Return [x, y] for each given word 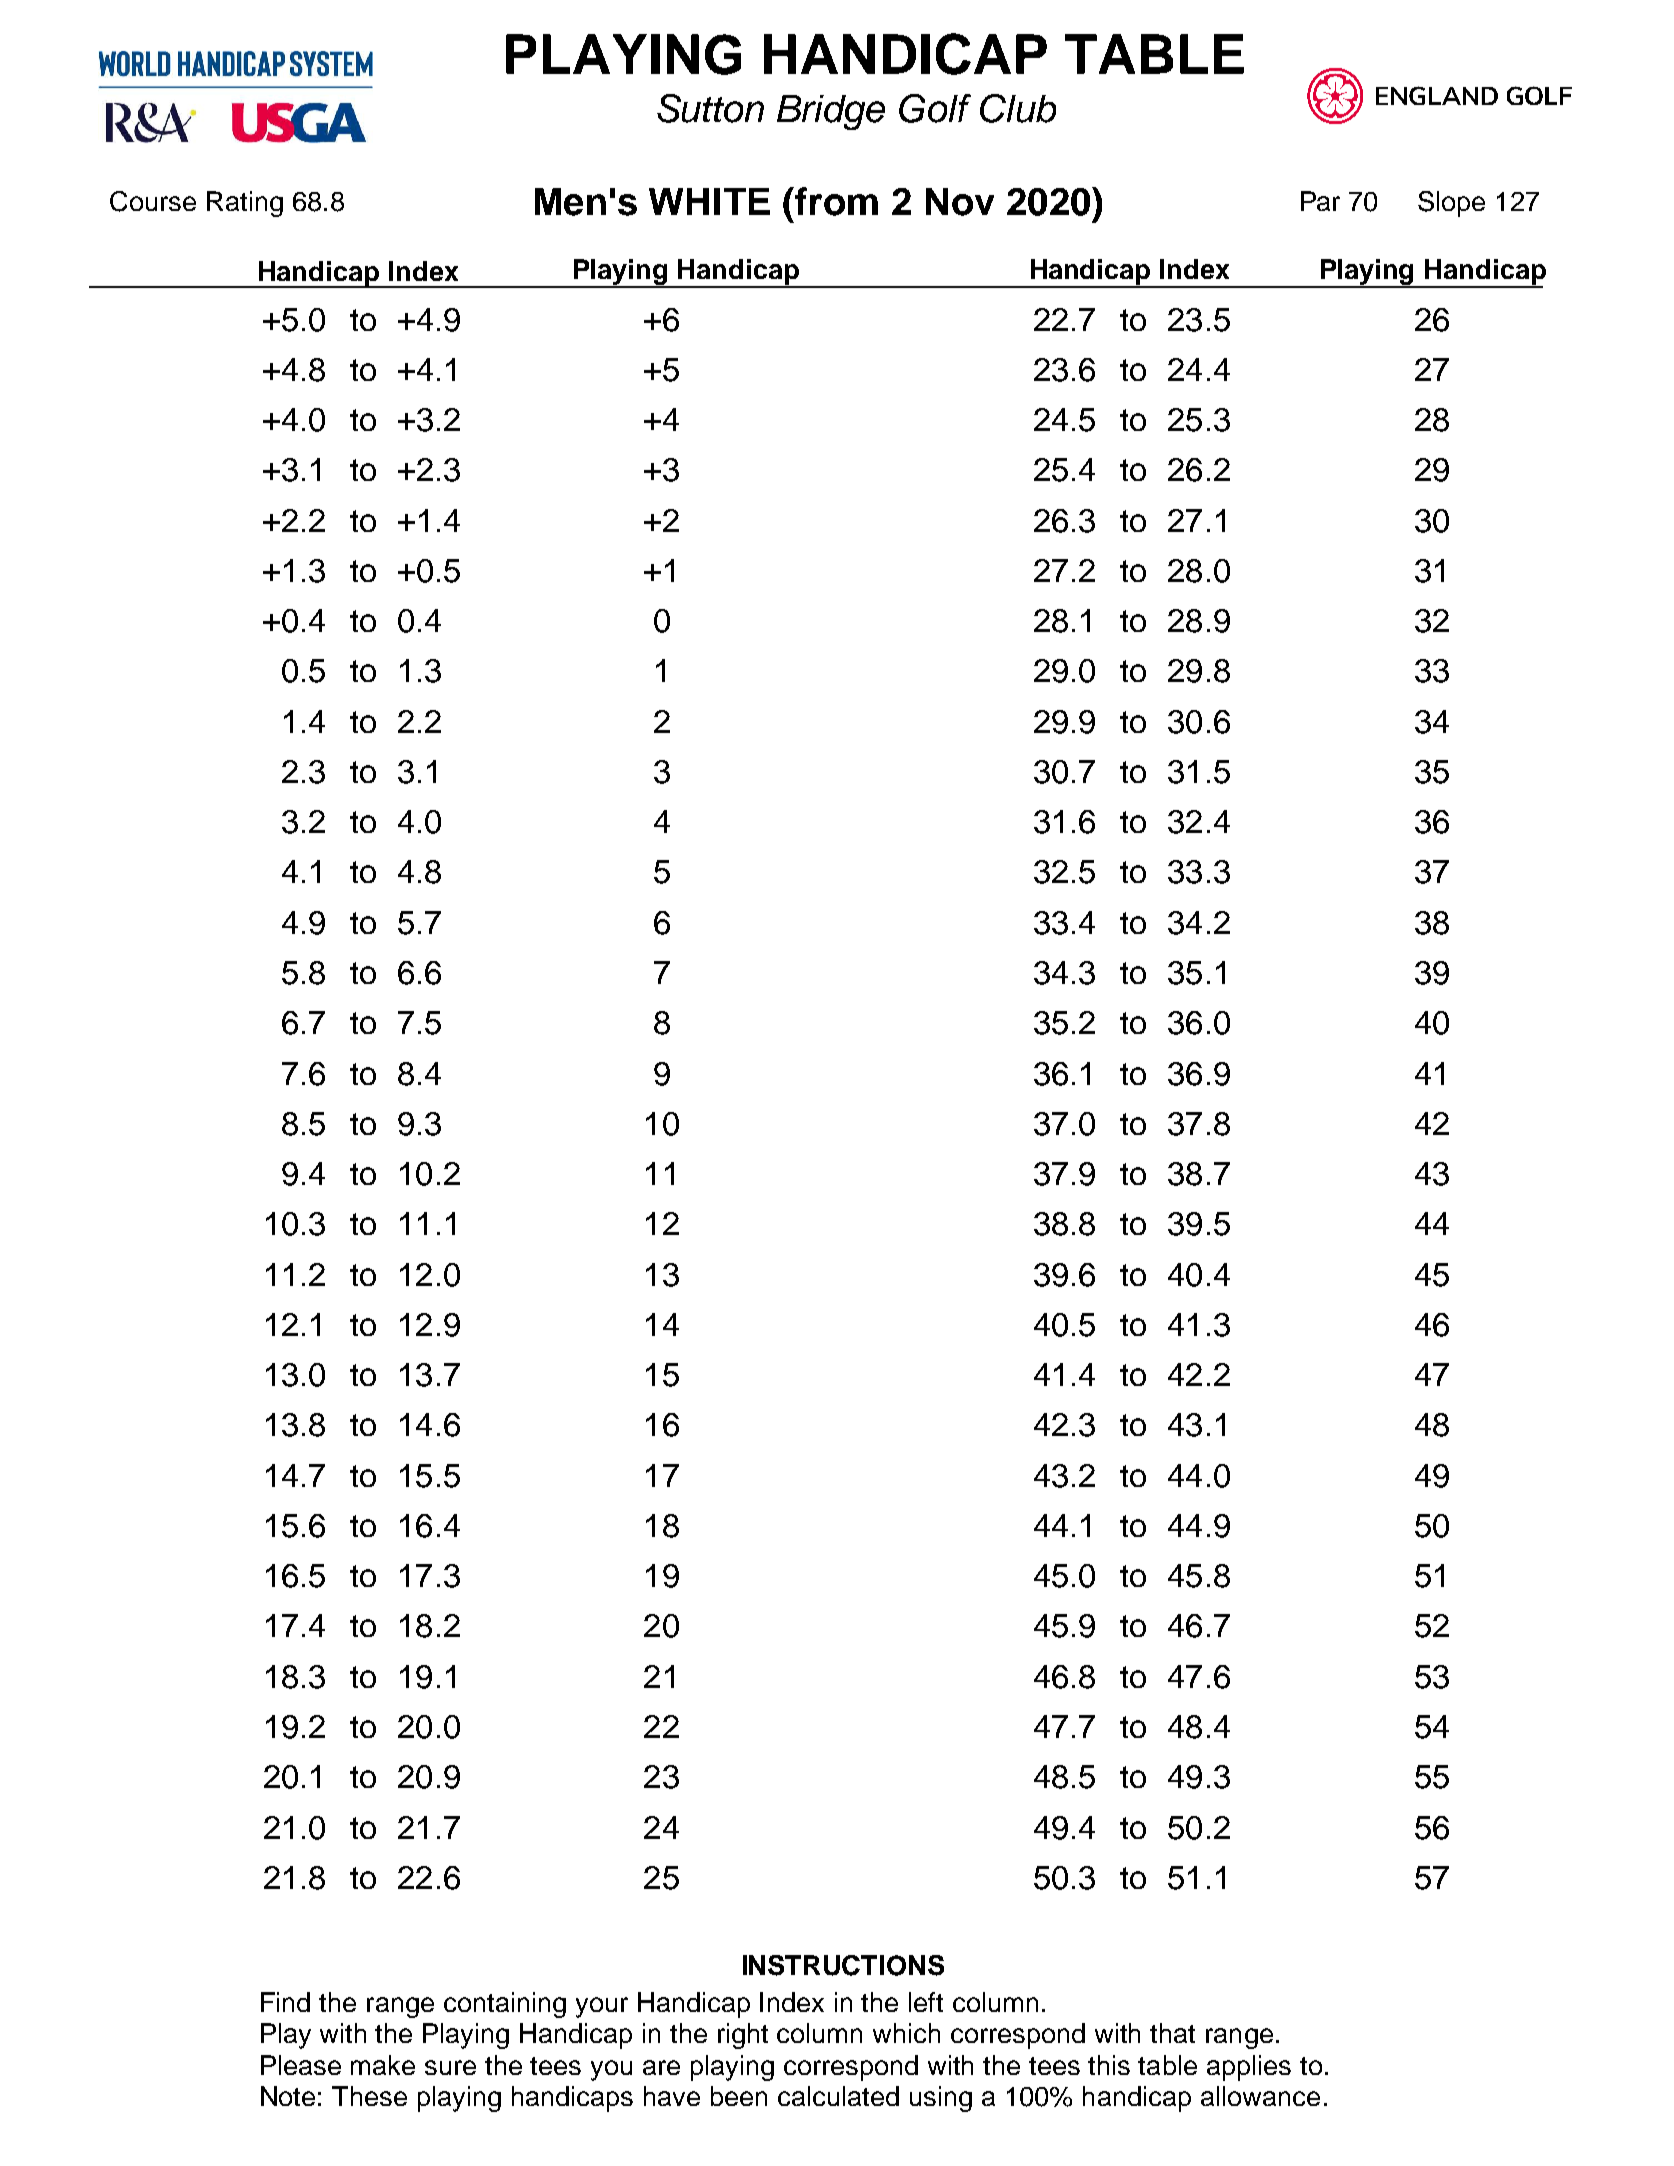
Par [1320, 201]
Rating [245, 204]
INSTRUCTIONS [843, 1965]
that [1172, 2033]
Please [301, 2065]
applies [1249, 2068]
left [926, 2002]
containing [505, 2005]
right [743, 2036]
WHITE [709, 201]
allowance [1260, 2096]
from [836, 201]
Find [285, 2002]
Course [153, 201]
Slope [1451, 204]
